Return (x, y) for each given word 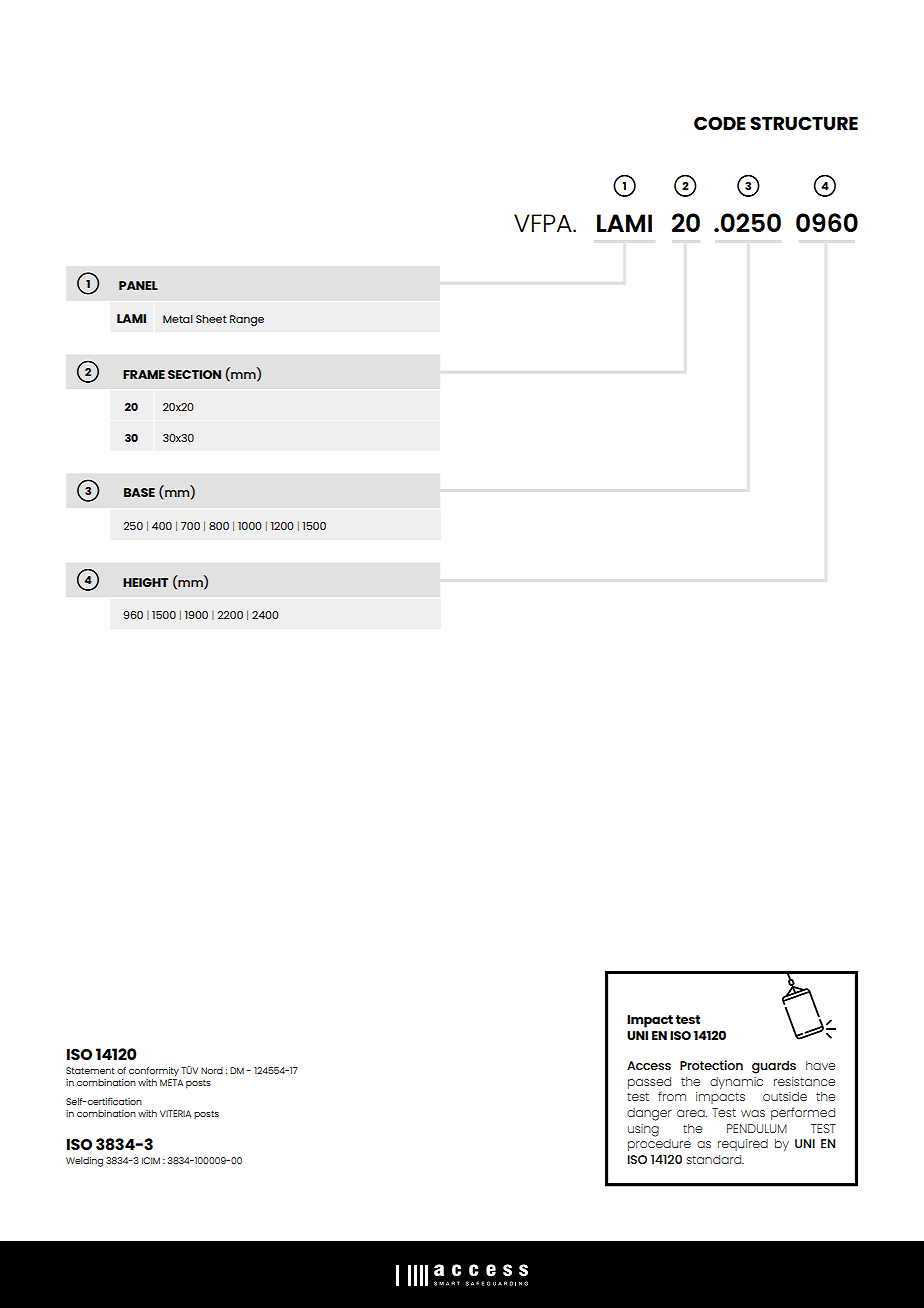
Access (649, 1065)
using (643, 1130)
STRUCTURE (804, 123)
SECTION (194, 374)
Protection (711, 1065)
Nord (212, 1070)
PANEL (138, 285)
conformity (154, 1072)
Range (247, 320)
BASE (139, 492)
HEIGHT (145, 582)
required (743, 1145)
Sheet (211, 319)
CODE (720, 123)
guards (774, 1067)
